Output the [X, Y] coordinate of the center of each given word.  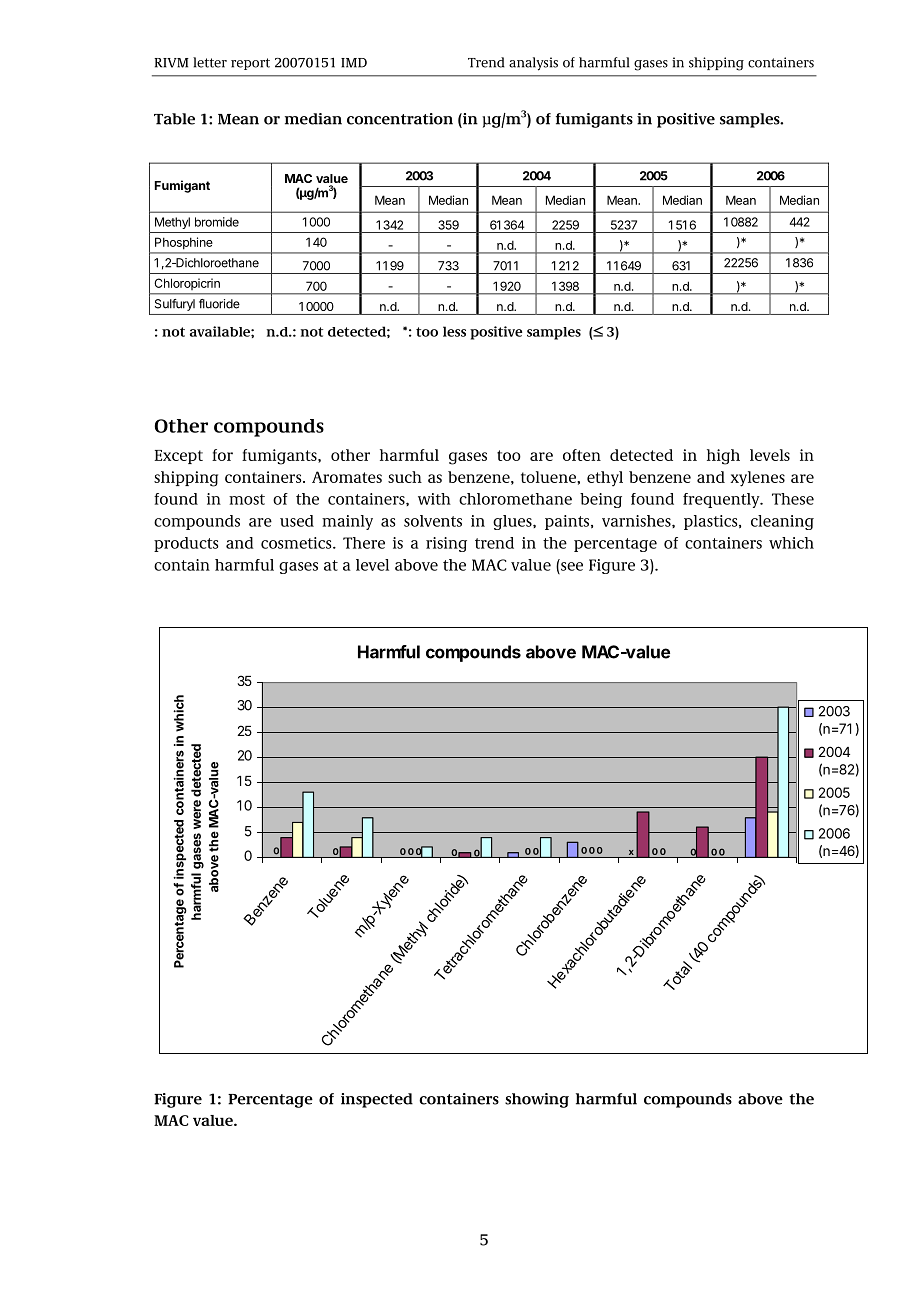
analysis [533, 64]
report [250, 64]
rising [446, 544]
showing [537, 1100]
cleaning [782, 522]
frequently [722, 500]
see [572, 566]
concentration [400, 119]
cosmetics [297, 543]
